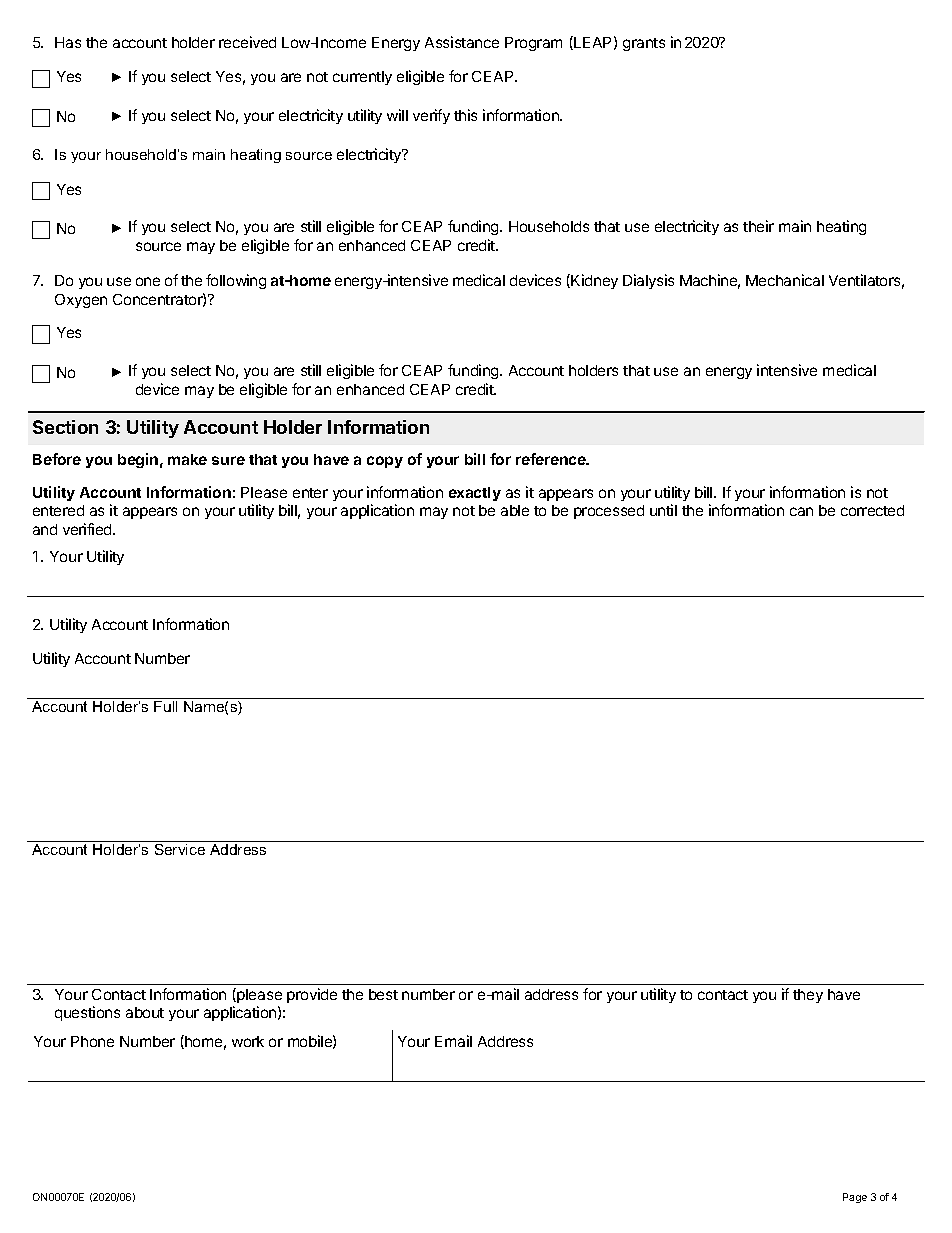 The image size is (952, 1233). What do you see at coordinates (180, 849) in the document?
I see `Service` at bounding box center [180, 849].
